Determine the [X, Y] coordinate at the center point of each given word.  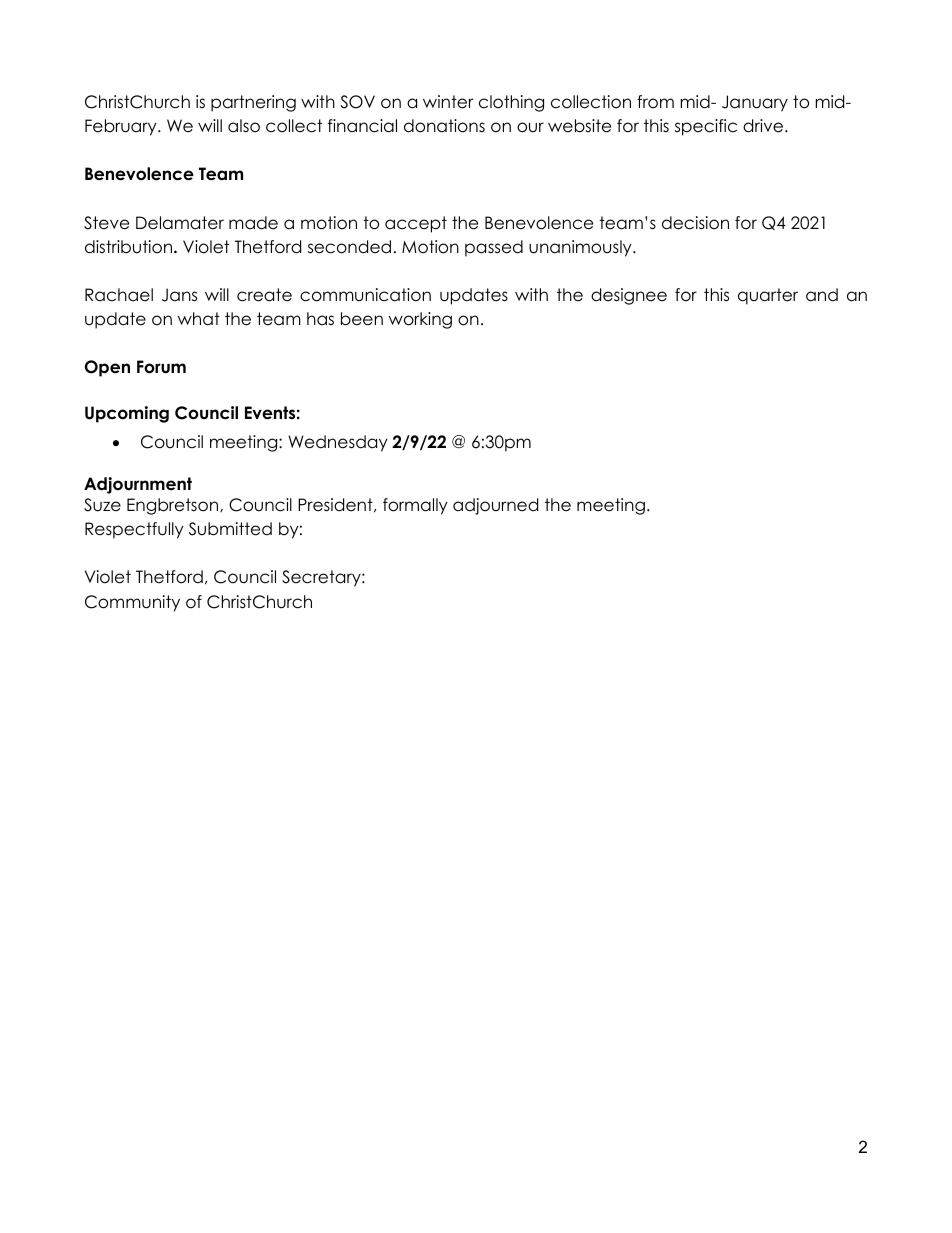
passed [494, 248]
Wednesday [338, 443]
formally [415, 506]
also [244, 126]
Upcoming [127, 414]
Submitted [230, 529]
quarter [768, 296]
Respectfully [134, 530]
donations [444, 126]
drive [764, 126]
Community [132, 603]
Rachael [119, 295]
